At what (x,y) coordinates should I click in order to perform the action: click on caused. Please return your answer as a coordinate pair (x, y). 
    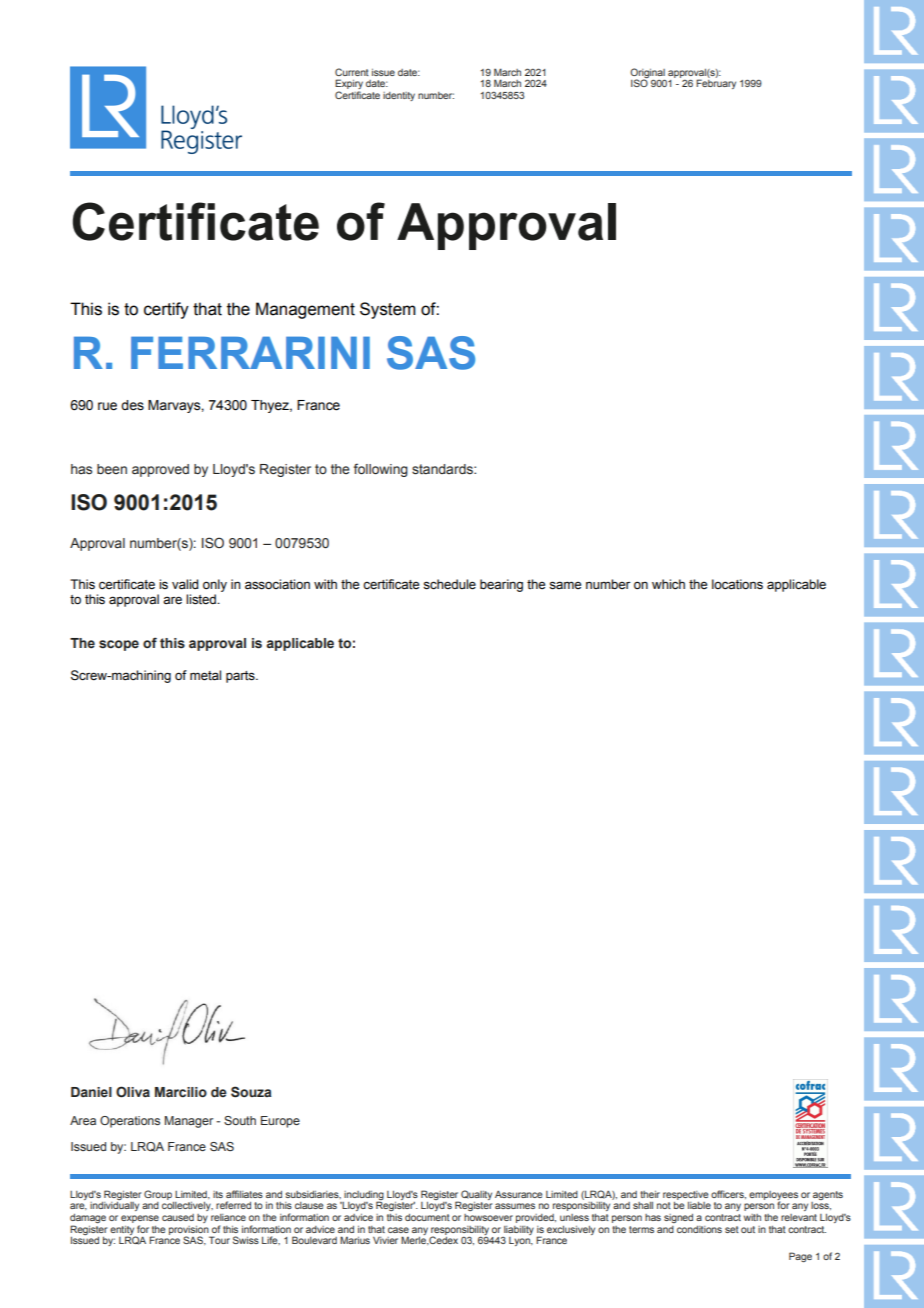
    Looking at the image, I should click on (178, 1217).
